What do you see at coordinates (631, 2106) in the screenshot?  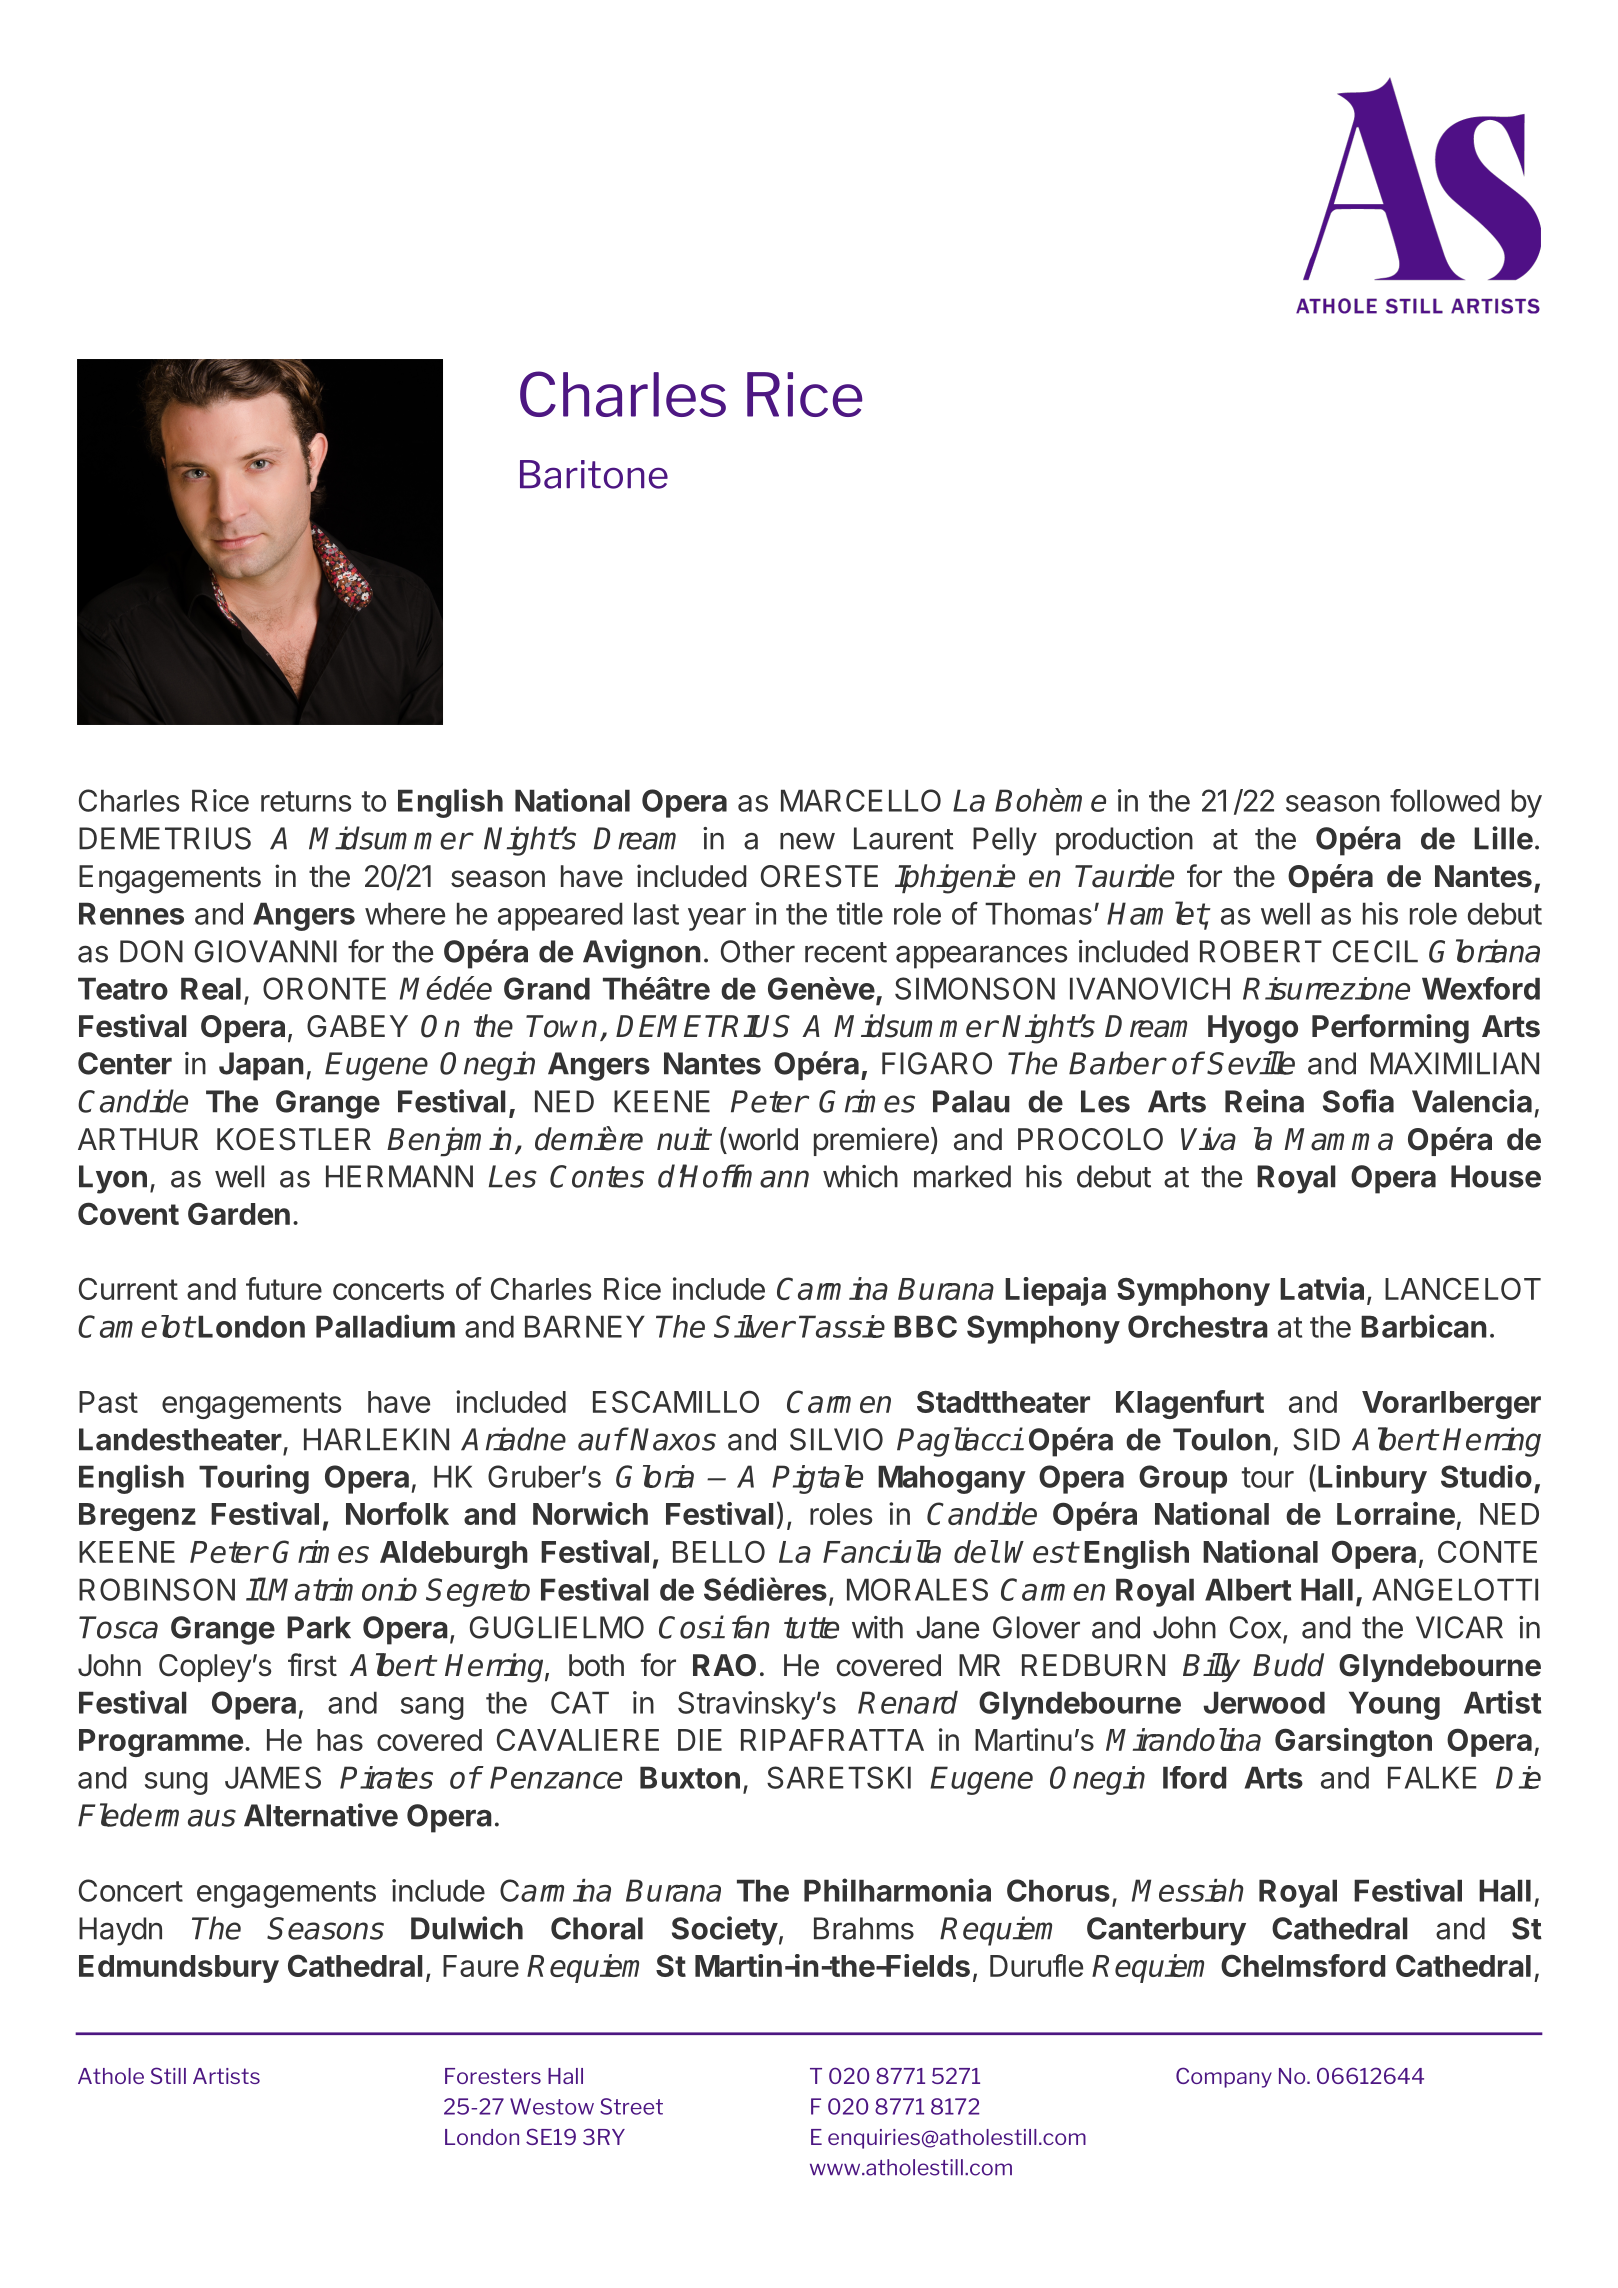 I see `Street` at bounding box center [631, 2106].
